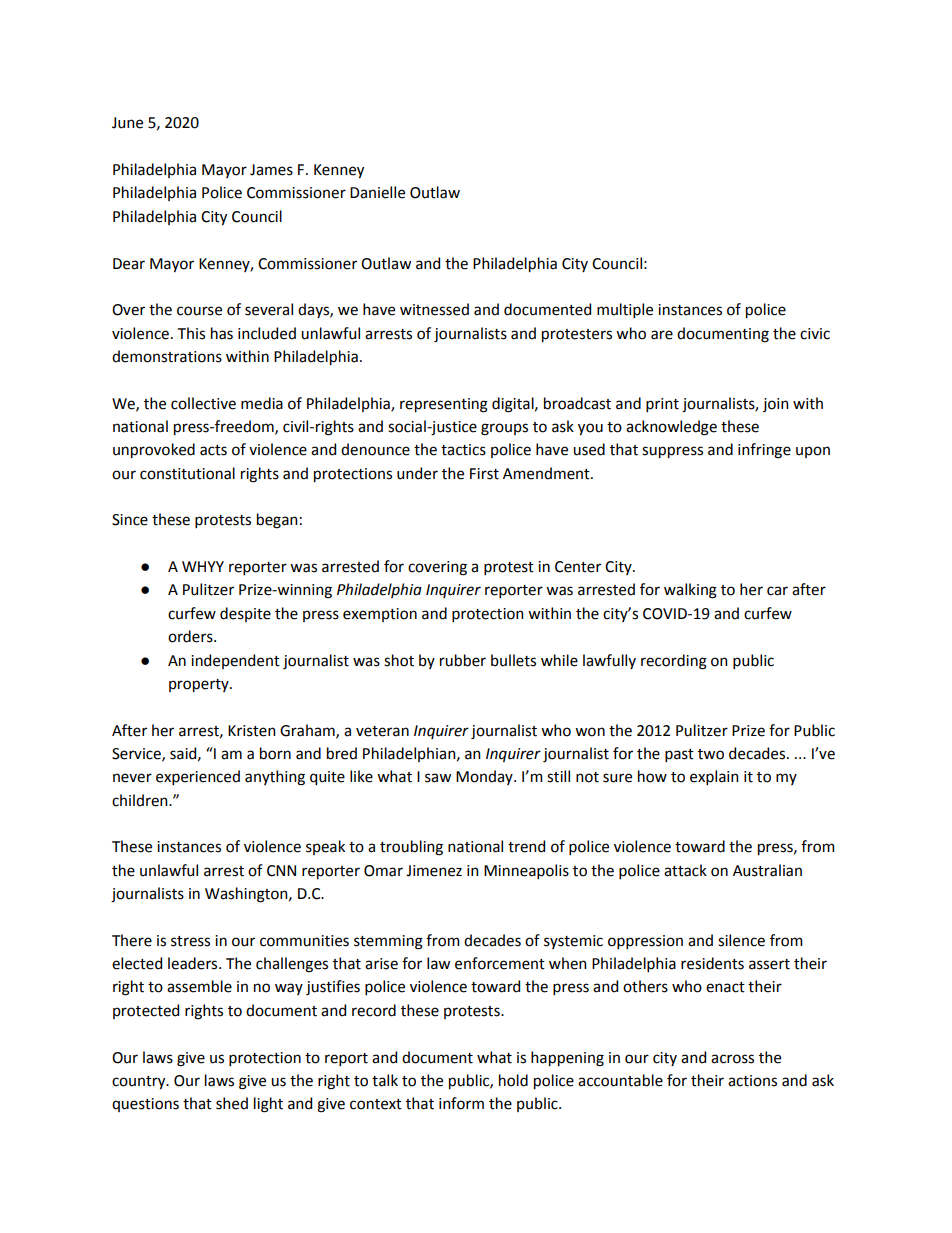  Describe the element at coordinates (767, 870) in the document. I see `Australian` at that location.
